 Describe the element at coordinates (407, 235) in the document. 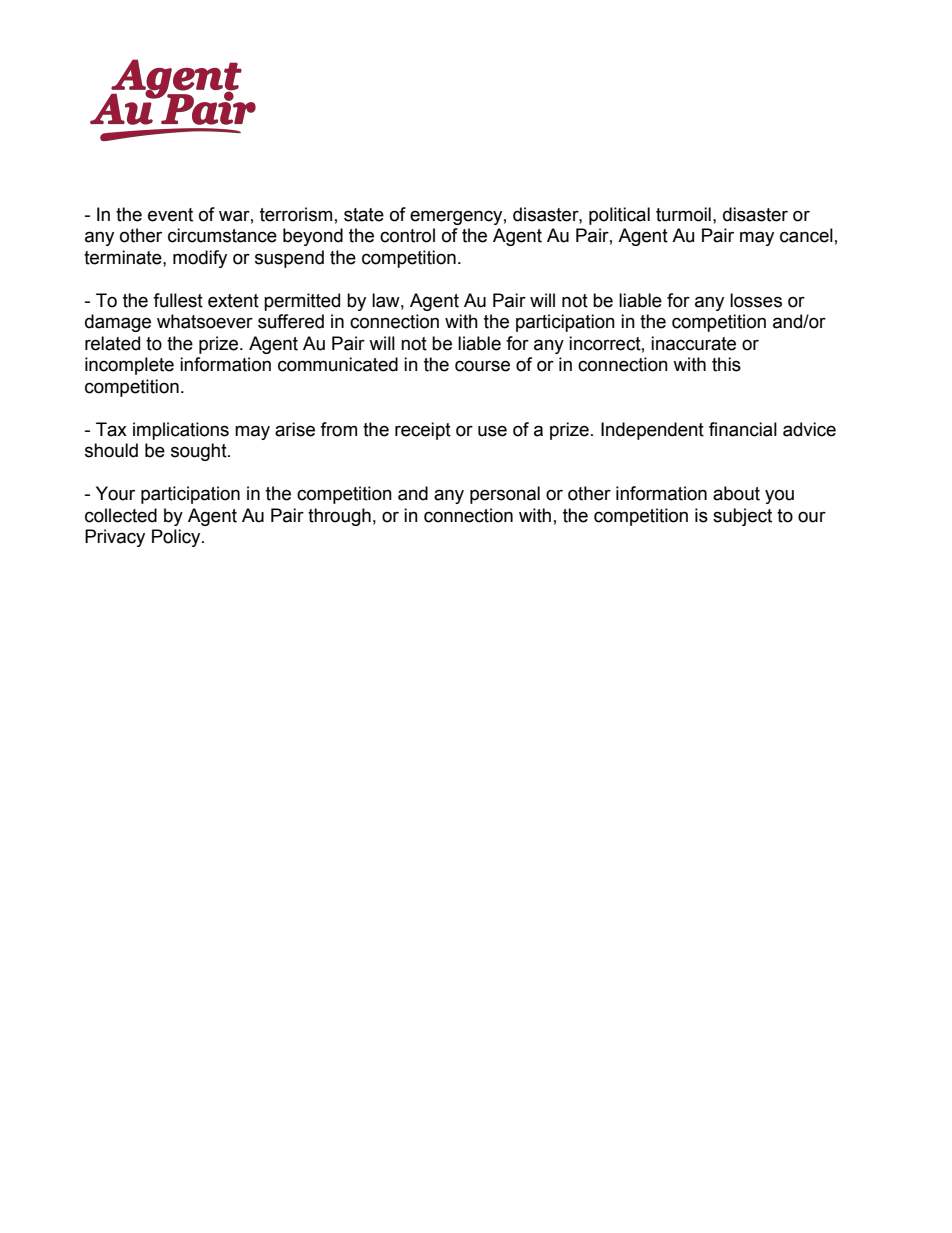

I see `control` at that location.
